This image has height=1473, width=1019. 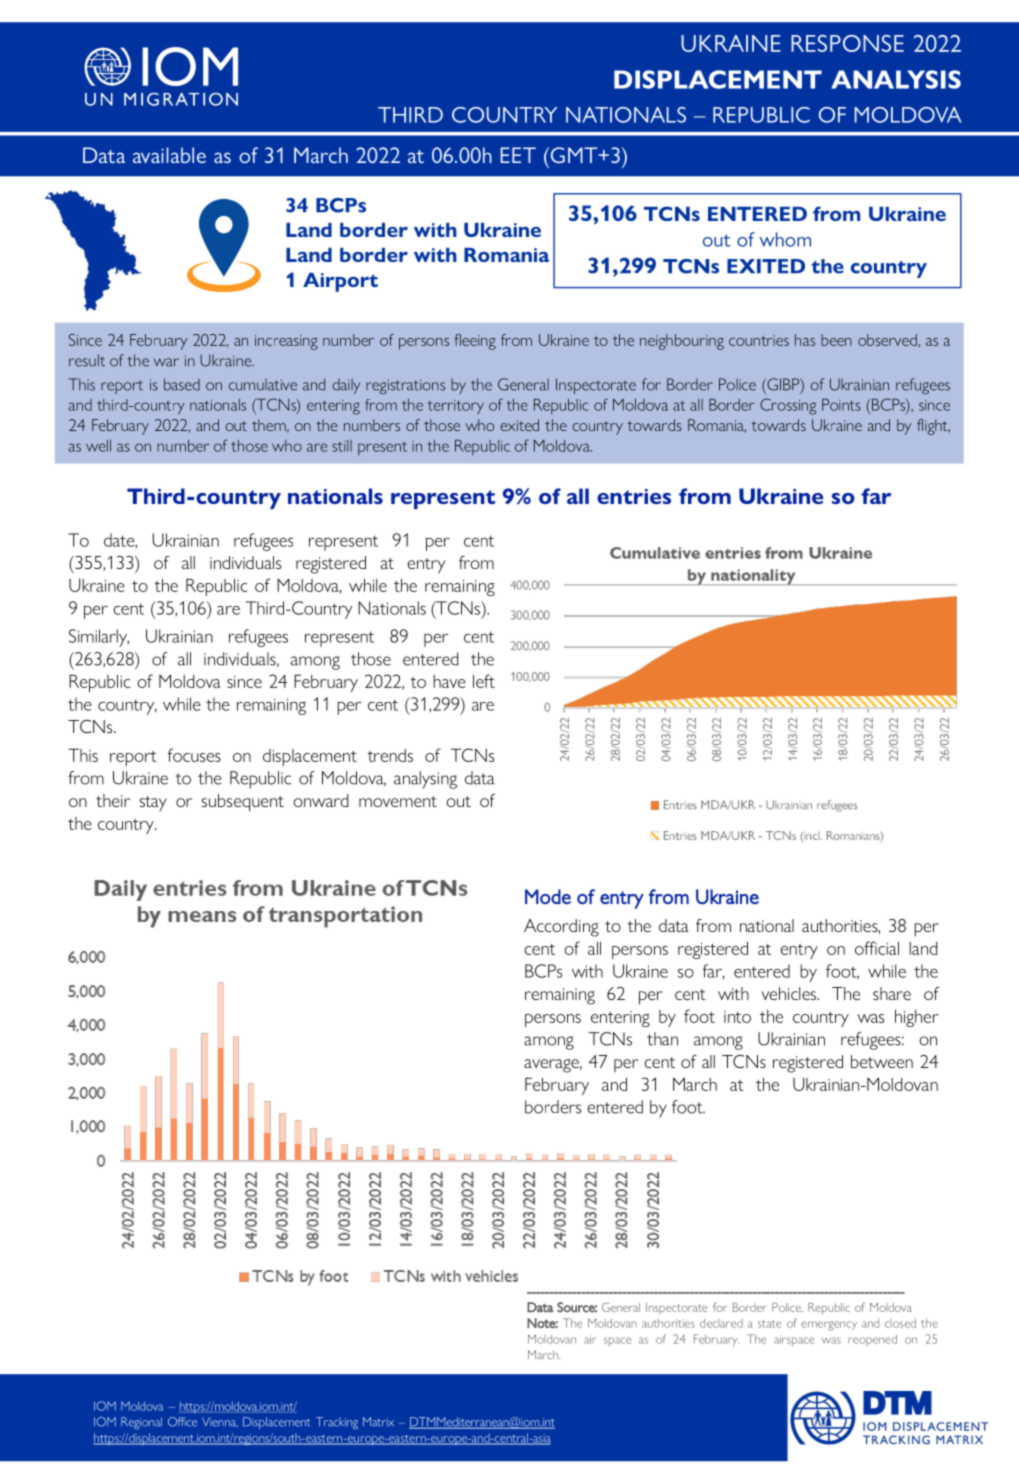 What do you see at coordinates (169, 155) in the image?
I see `available` at bounding box center [169, 155].
